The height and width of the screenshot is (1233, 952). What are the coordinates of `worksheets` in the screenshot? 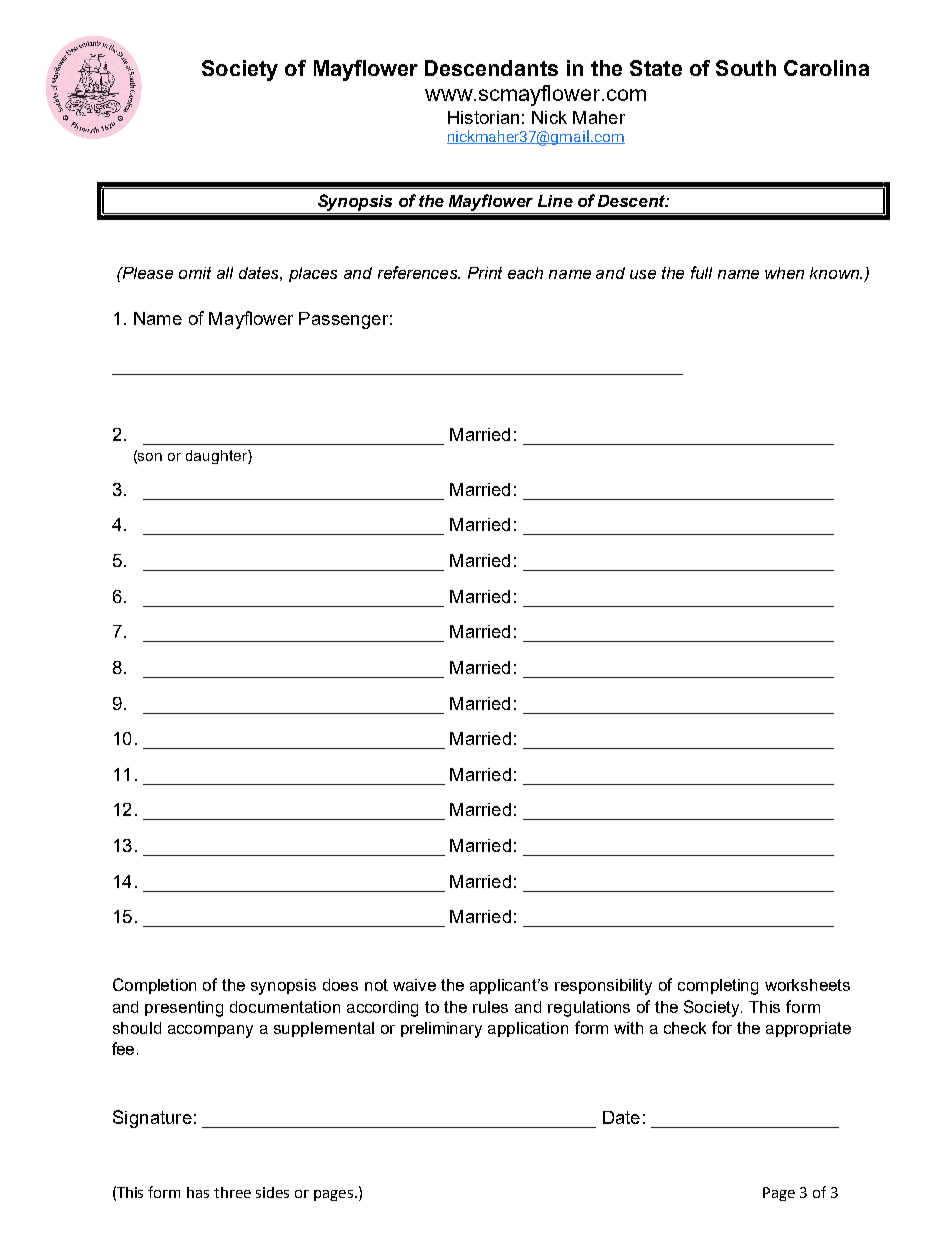 It's located at (807, 985).
